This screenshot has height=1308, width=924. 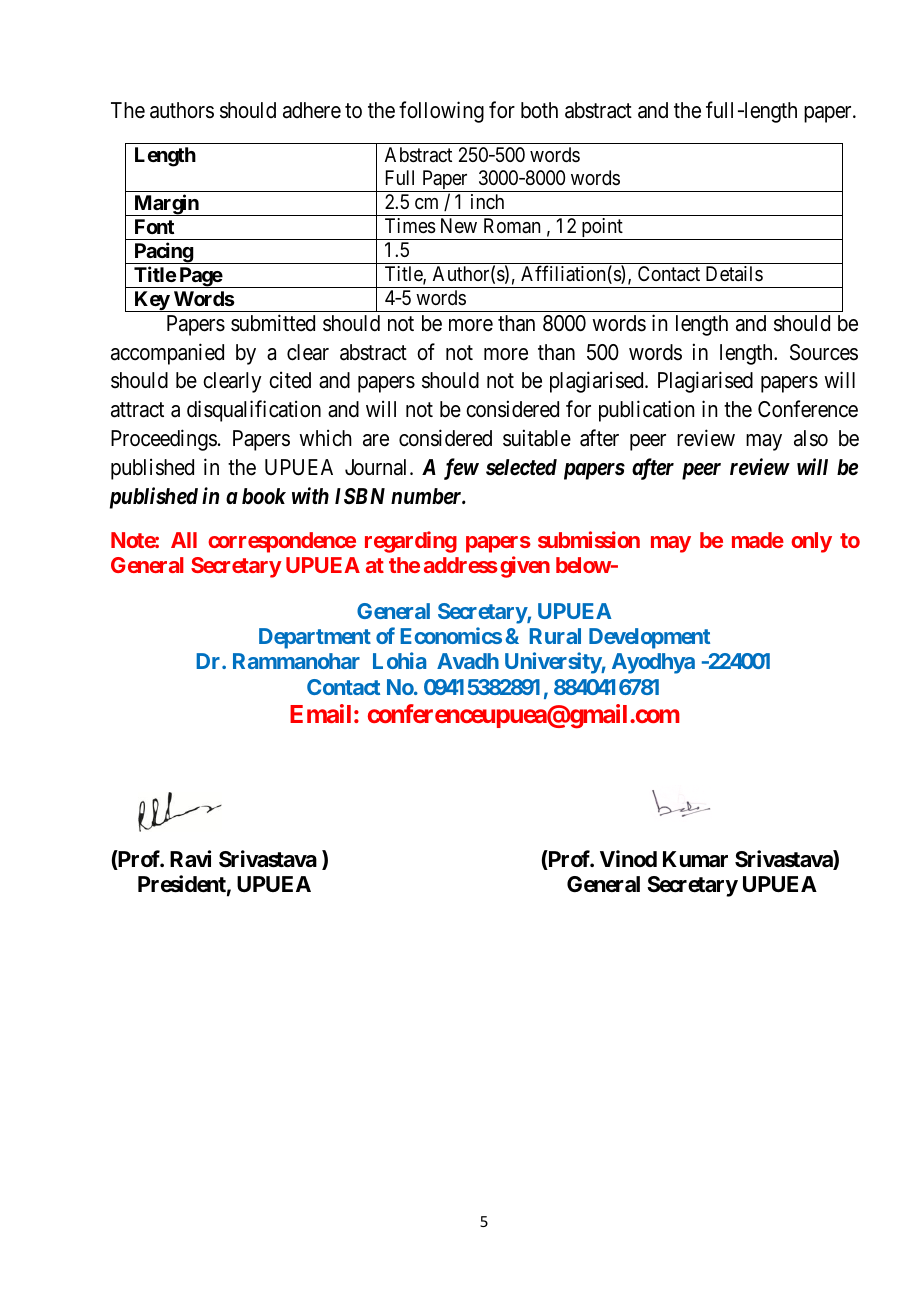 What do you see at coordinates (649, 638) in the screenshot?
I see `Development` at bounding box center [649, 638].
